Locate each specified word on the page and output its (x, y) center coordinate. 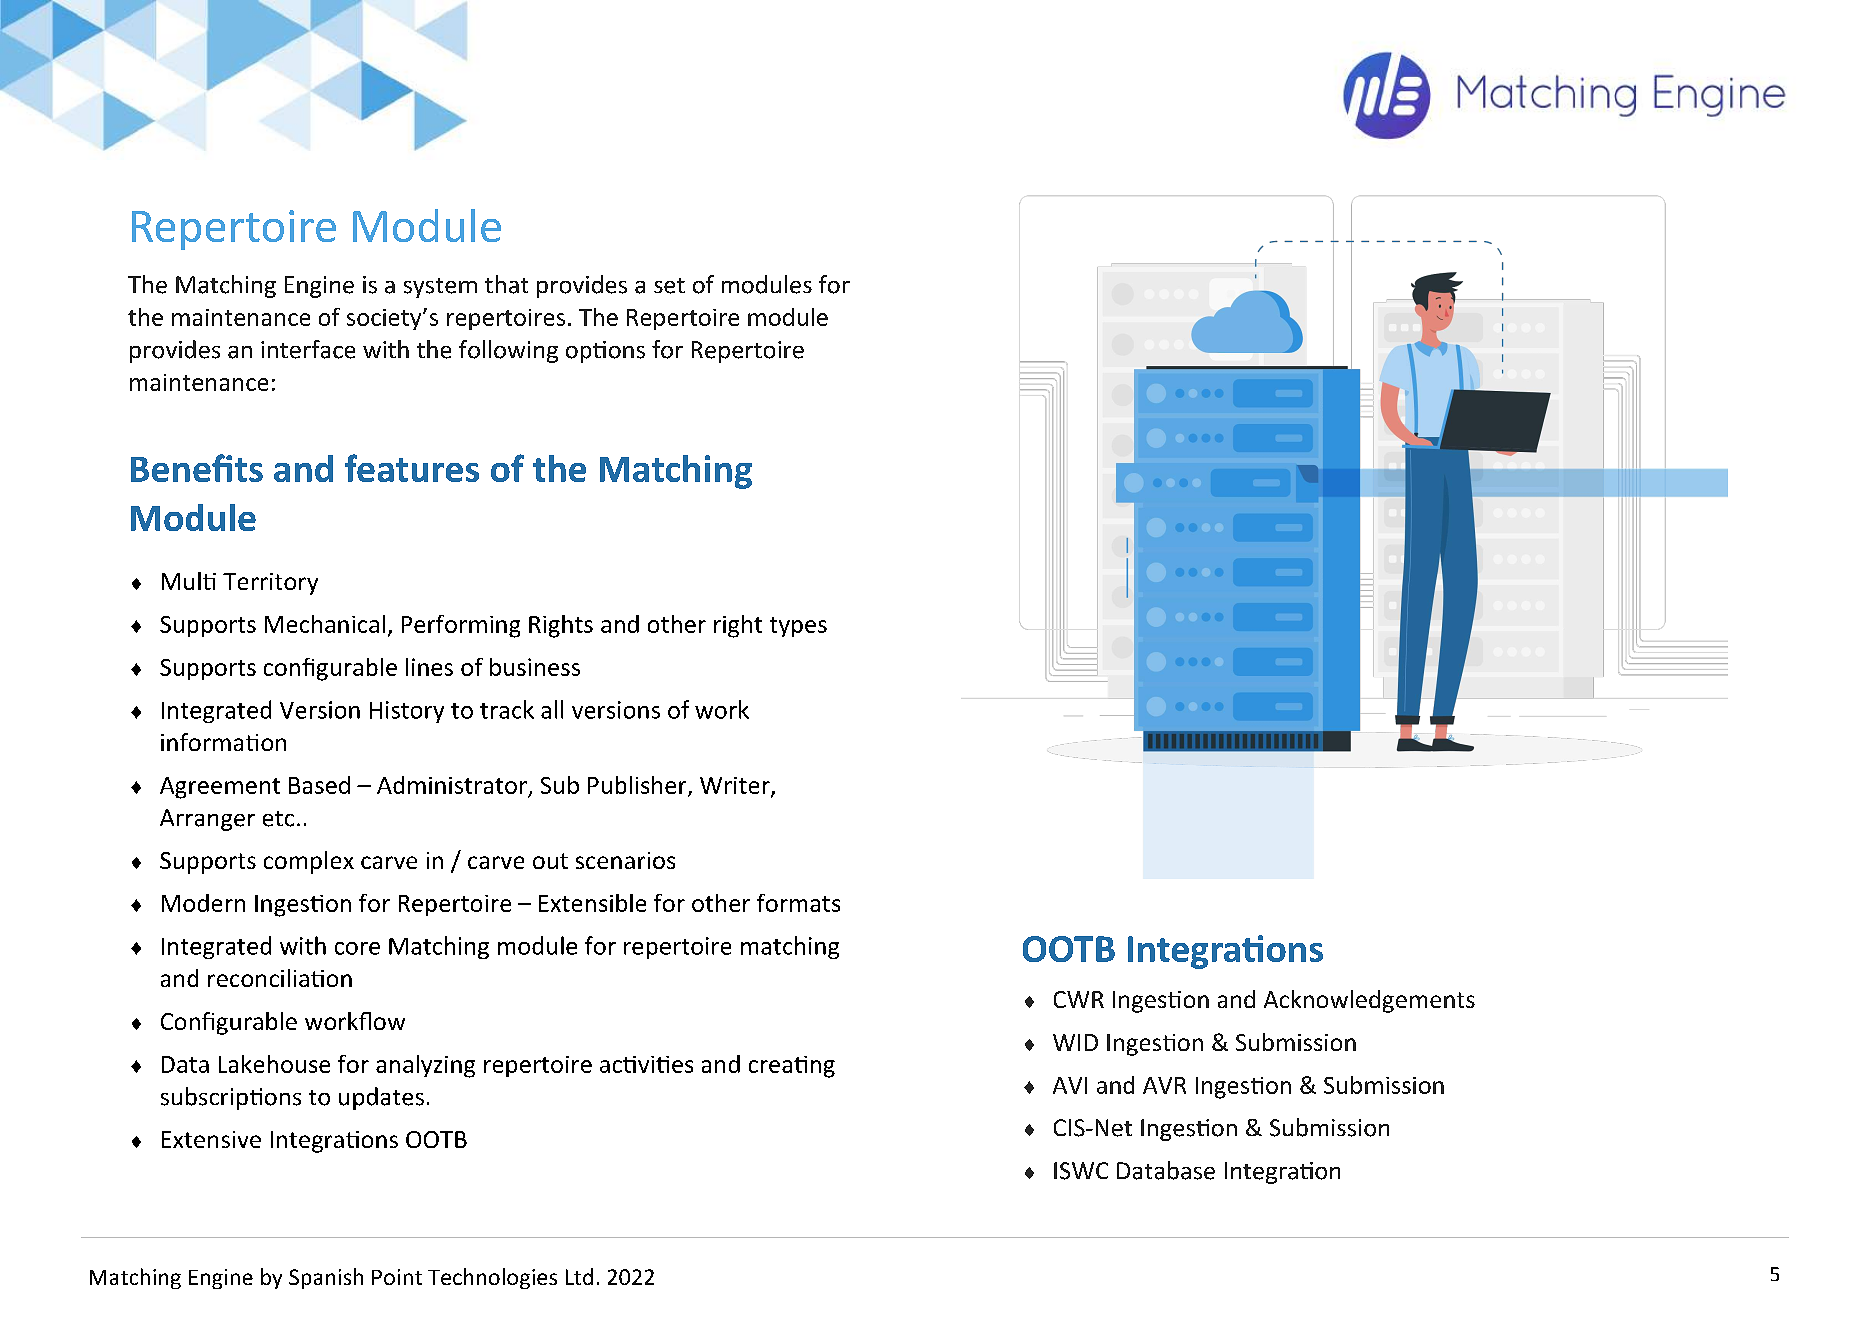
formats (798, 903)
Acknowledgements (1369, 1001)
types (798, 627)
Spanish (326, 1278)
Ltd (579, 1276)
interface (308, 349)
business (535, 667)
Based (319, 785)
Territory (270, 584)
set (669, 286)
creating (792, 1067)
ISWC (1081, 1171)
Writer (736, 787)
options (605, 352)
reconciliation (280, 978)
